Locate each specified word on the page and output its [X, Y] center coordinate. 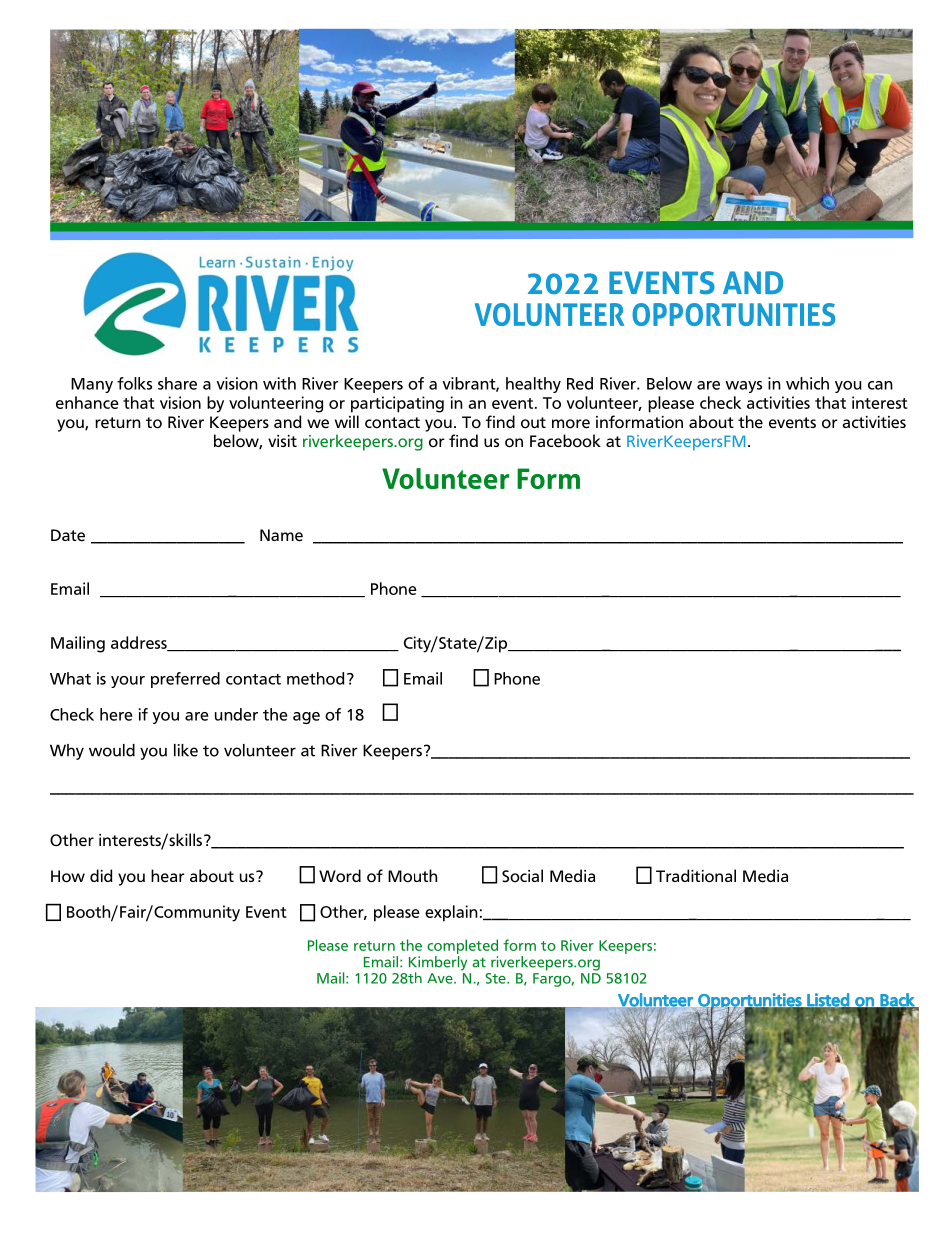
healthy [533, 385]
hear [168, 876]
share [177, 383]
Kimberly [438, 963]
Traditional [696, 876]
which [807, 383]
